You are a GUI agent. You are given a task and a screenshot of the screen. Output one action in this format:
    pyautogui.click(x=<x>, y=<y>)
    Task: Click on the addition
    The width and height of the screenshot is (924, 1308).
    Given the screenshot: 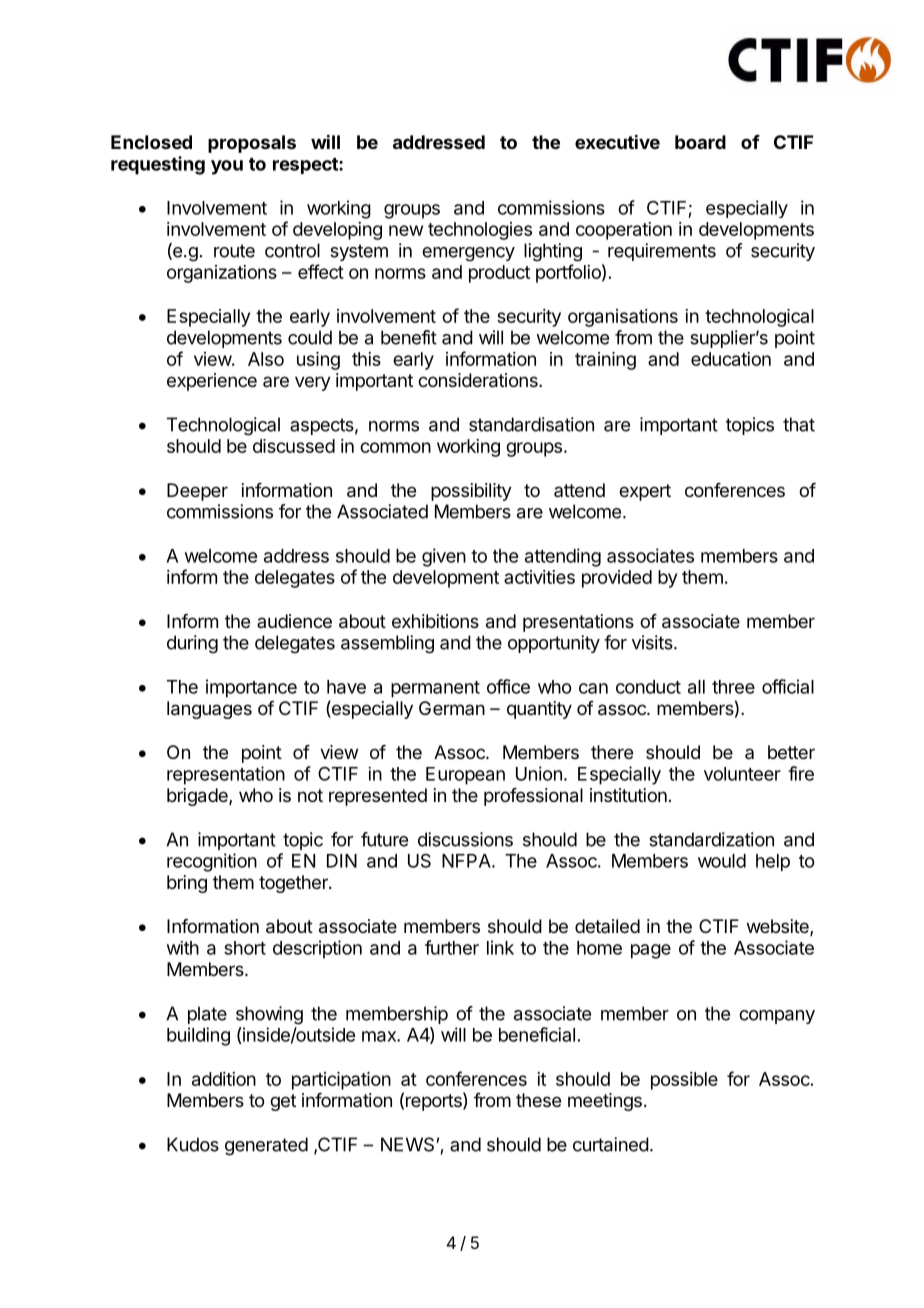 What is the action you would take?
    pyautogui.click(x=224, y=1079)
